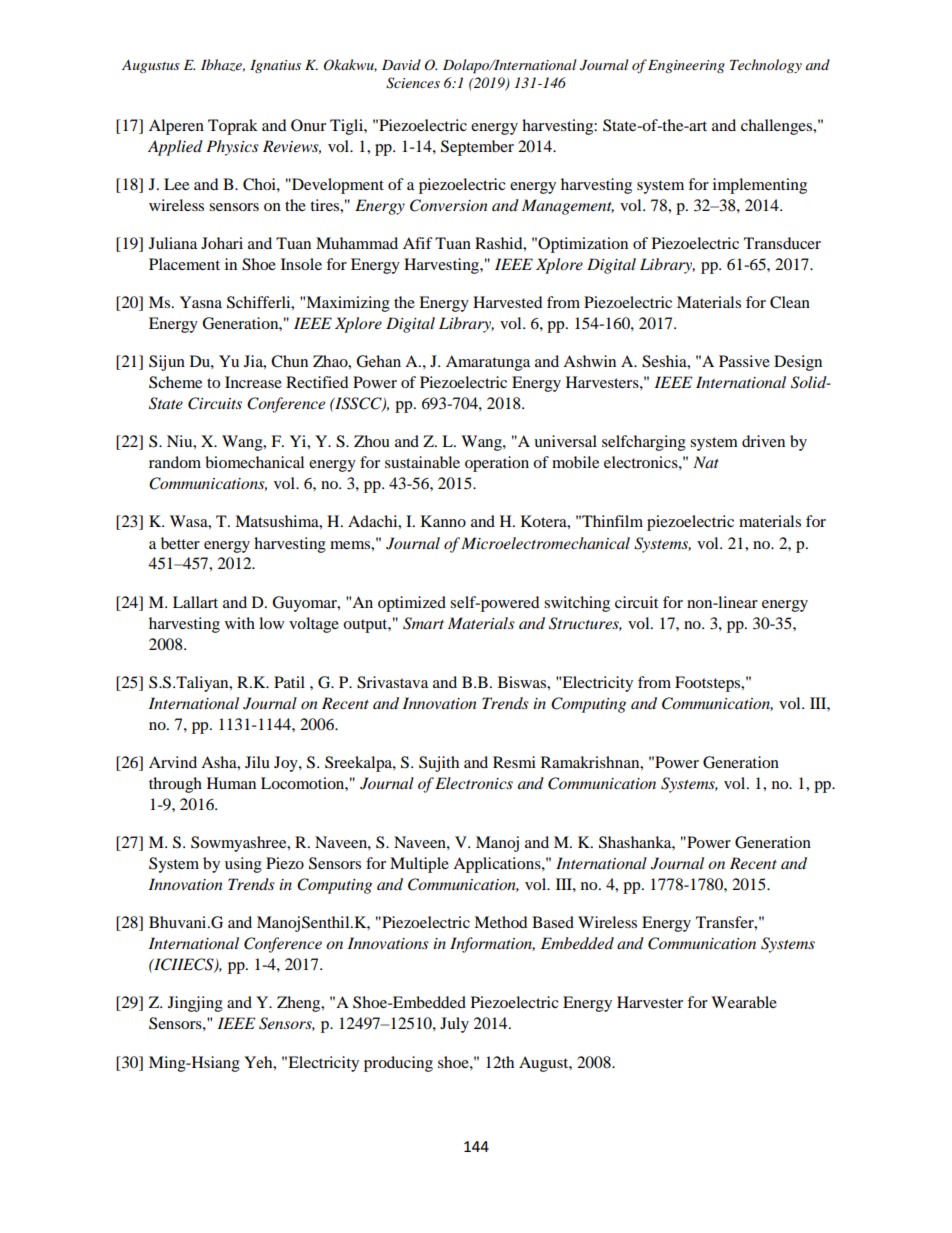 This screenshot has width=952, height=1233. What do you see at coordinates (423, 623) in the screenshot?
I see `Smart` at bounding box center [423, 623].
